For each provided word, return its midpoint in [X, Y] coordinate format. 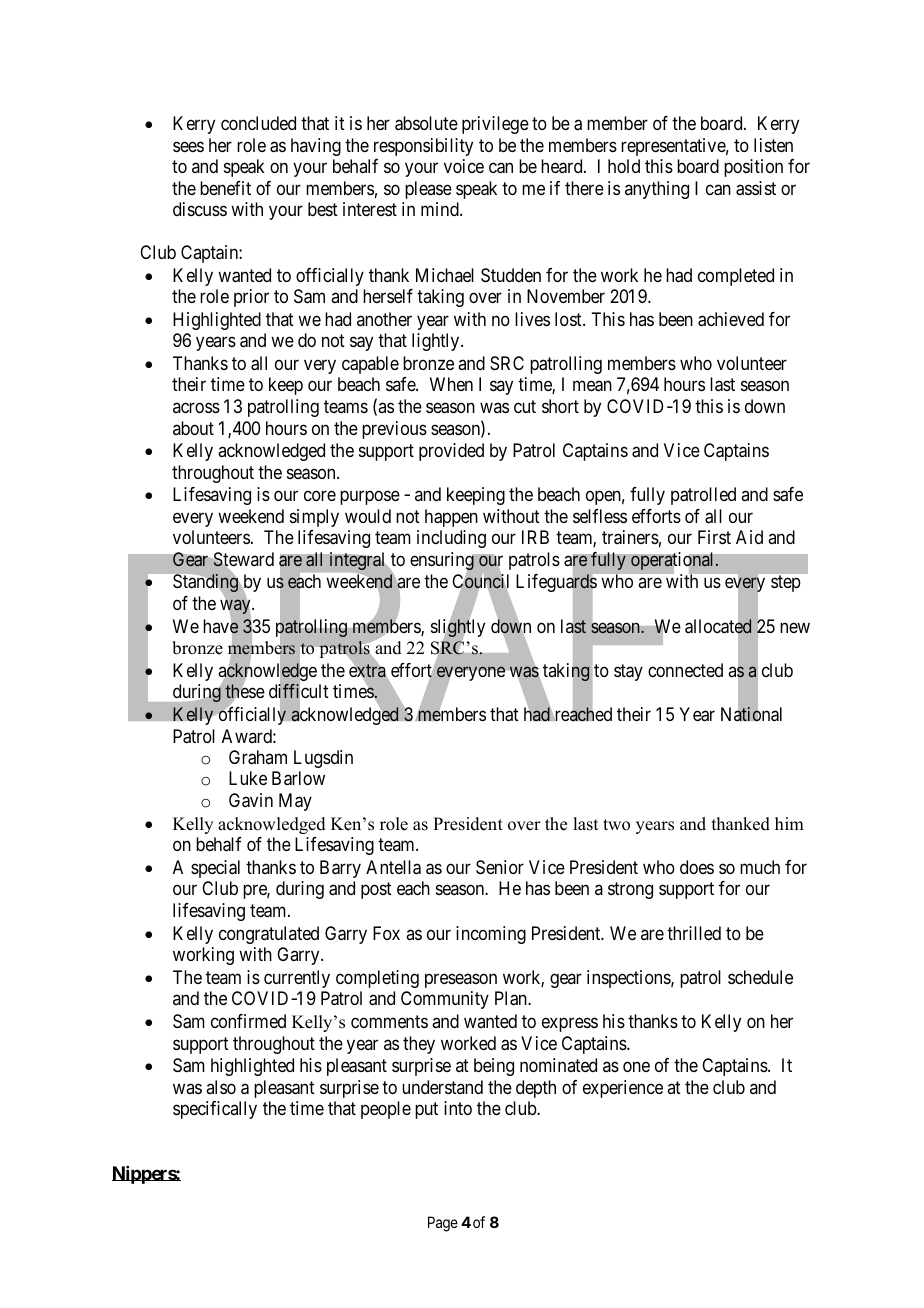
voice [464, 166]
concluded [258, 123]
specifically [215, 1110]
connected [685, 670]
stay [628, 672]
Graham [258, 757]
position [753, 168]
